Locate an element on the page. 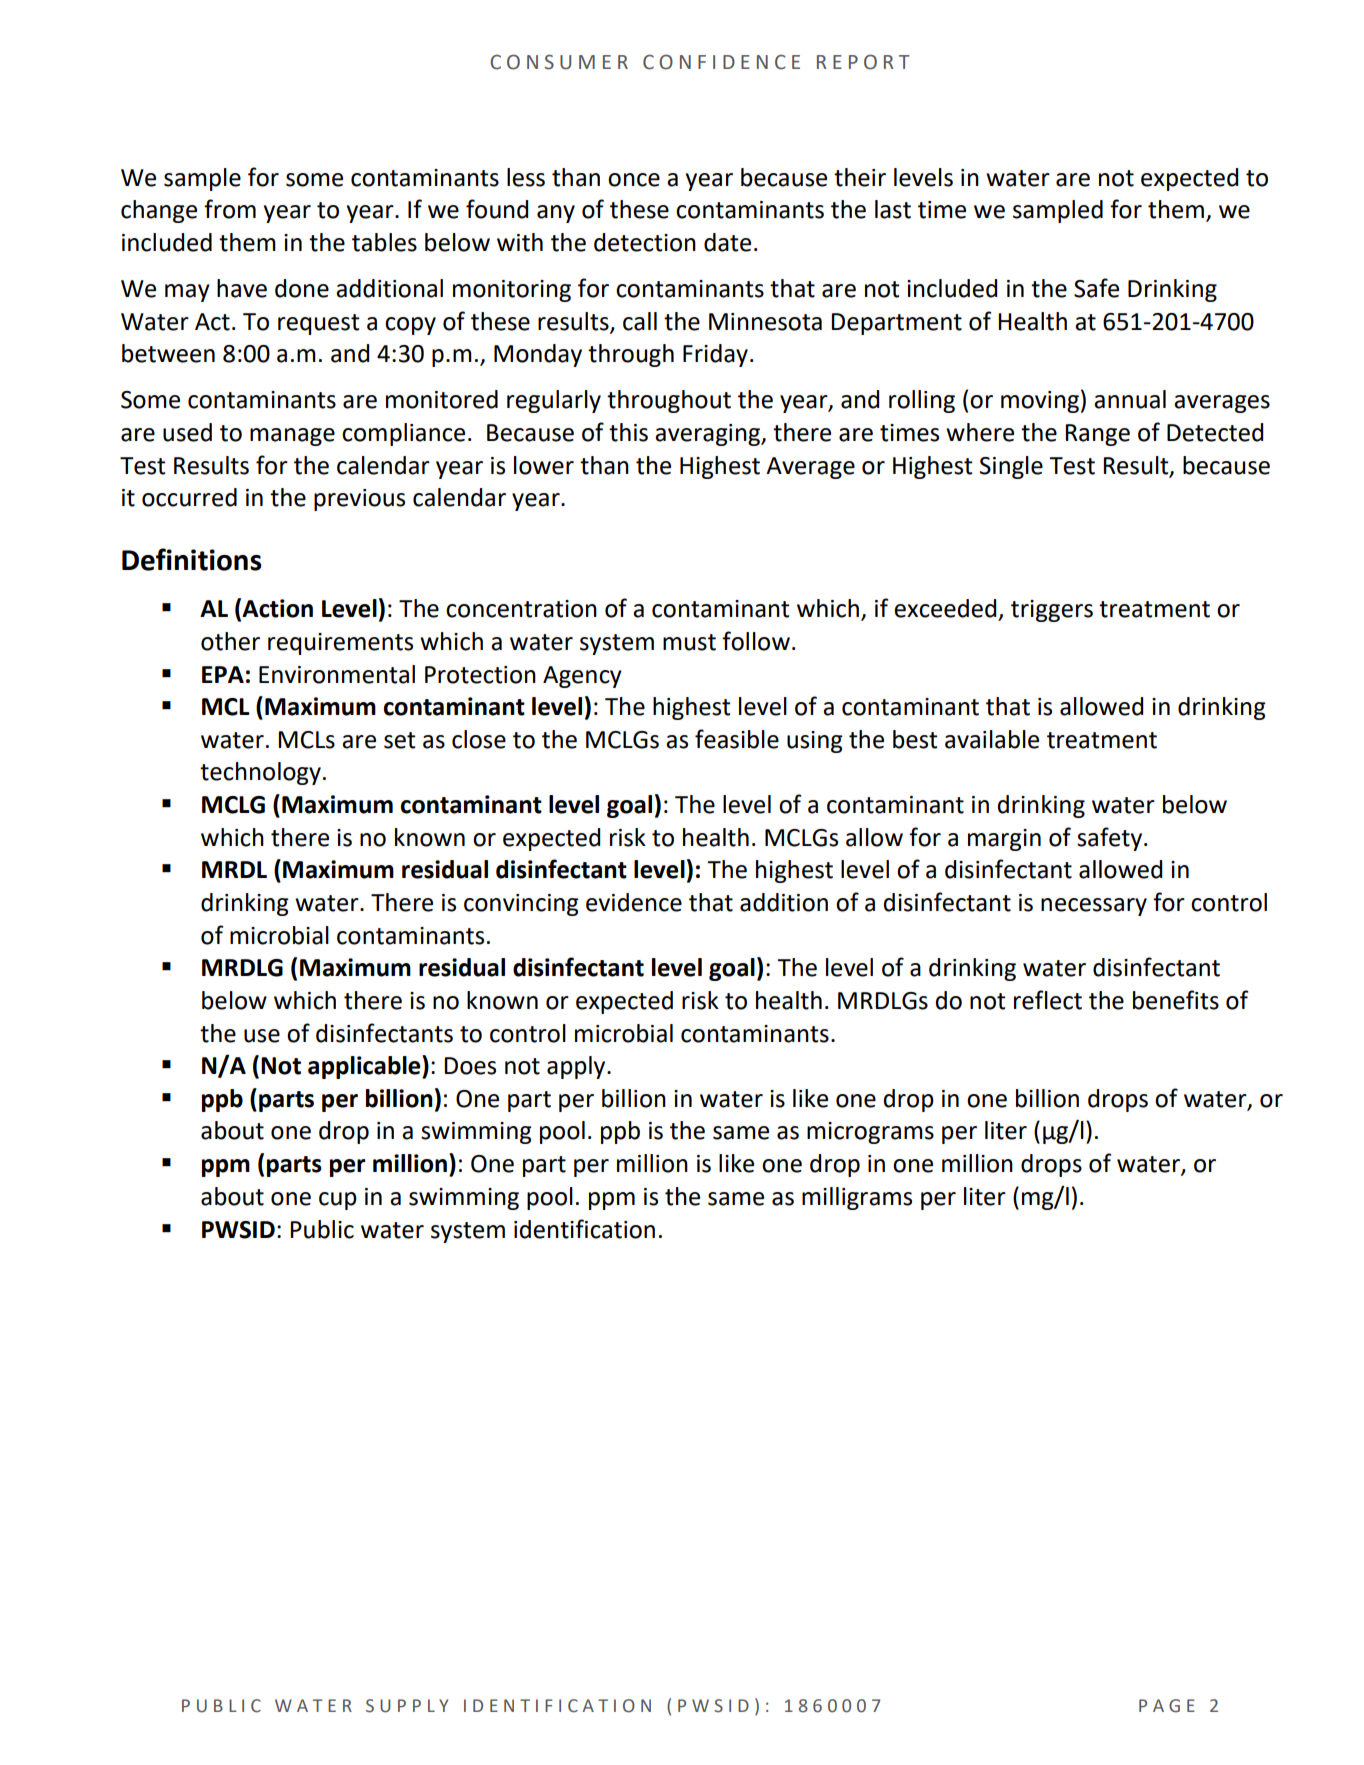 Image resolution: width=1364 pixels, height=1765 pixels. averaging is located at coordinates (708, 435).
